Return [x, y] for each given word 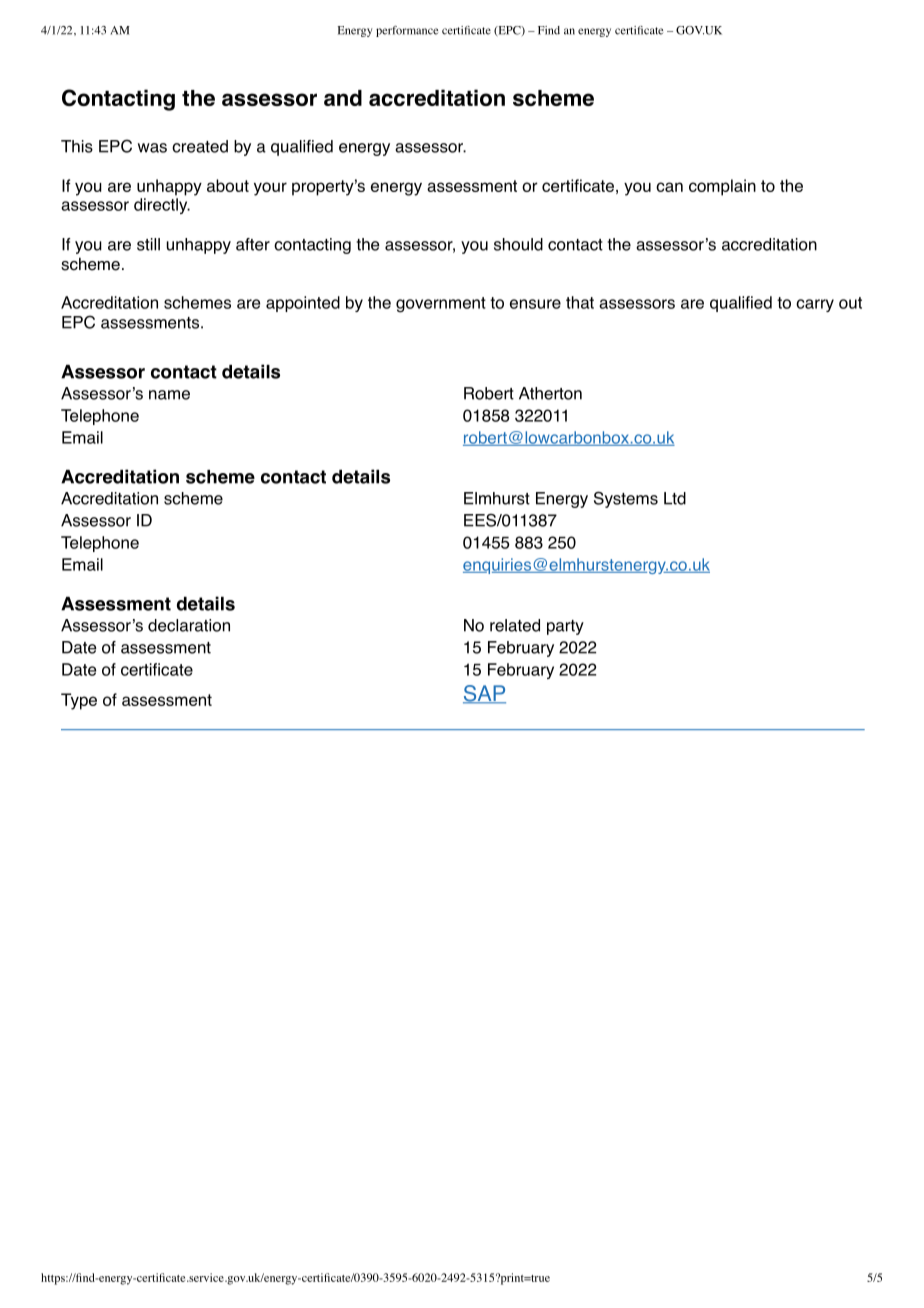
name [169, 395]
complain [722, 187]
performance [407, 31]
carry [815, 305]
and [343, 98]
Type [79, 701]
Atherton [550, 393]
